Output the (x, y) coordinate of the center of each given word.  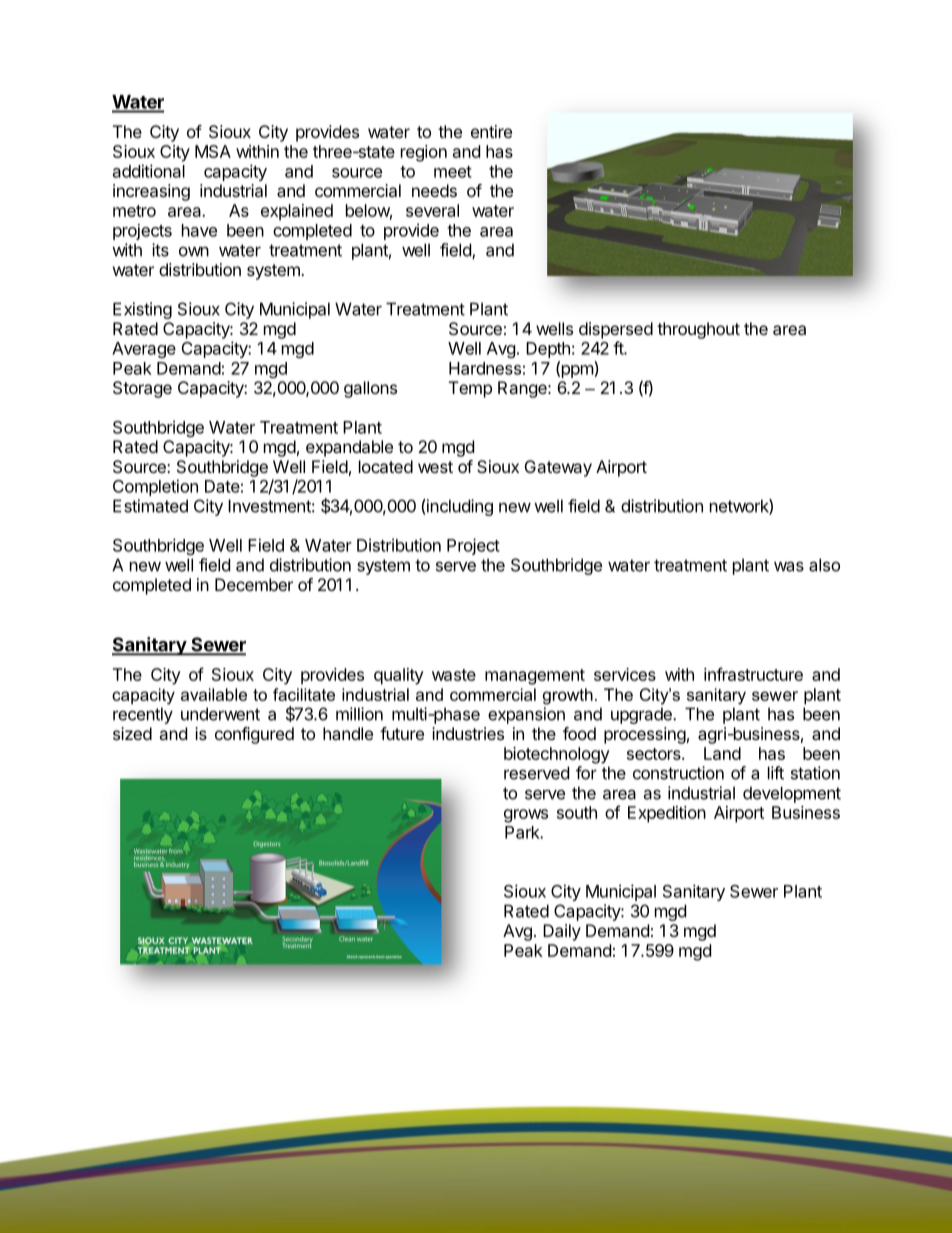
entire (491, 131)
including (459, 507)
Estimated (150, 506)
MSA (213, 151)
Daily (562, 932)
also (824, 565)
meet (453, 172)
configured (254, 735)
